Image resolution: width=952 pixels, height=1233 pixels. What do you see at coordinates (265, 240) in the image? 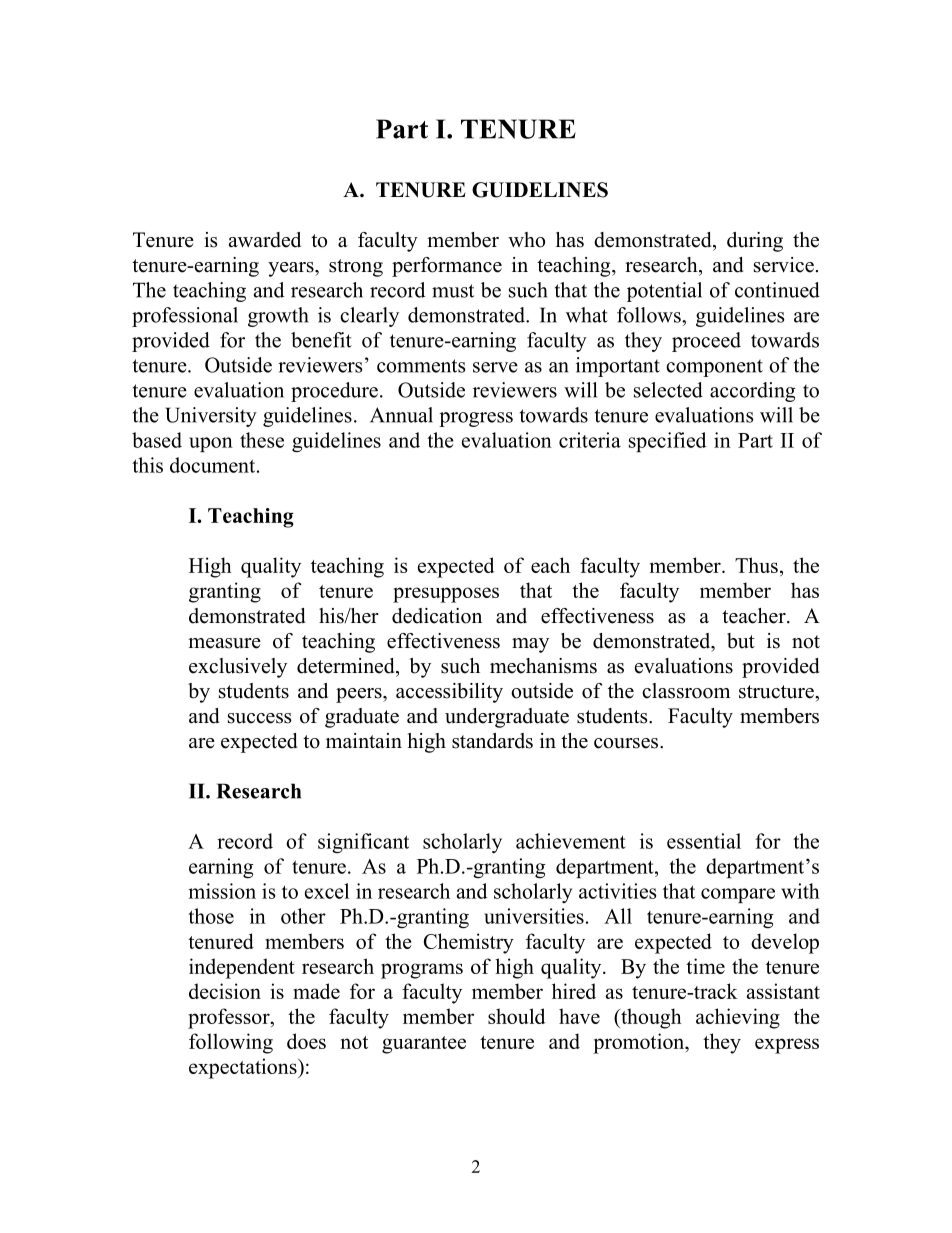
I see `awarded` at bounding box center [265, 240].
